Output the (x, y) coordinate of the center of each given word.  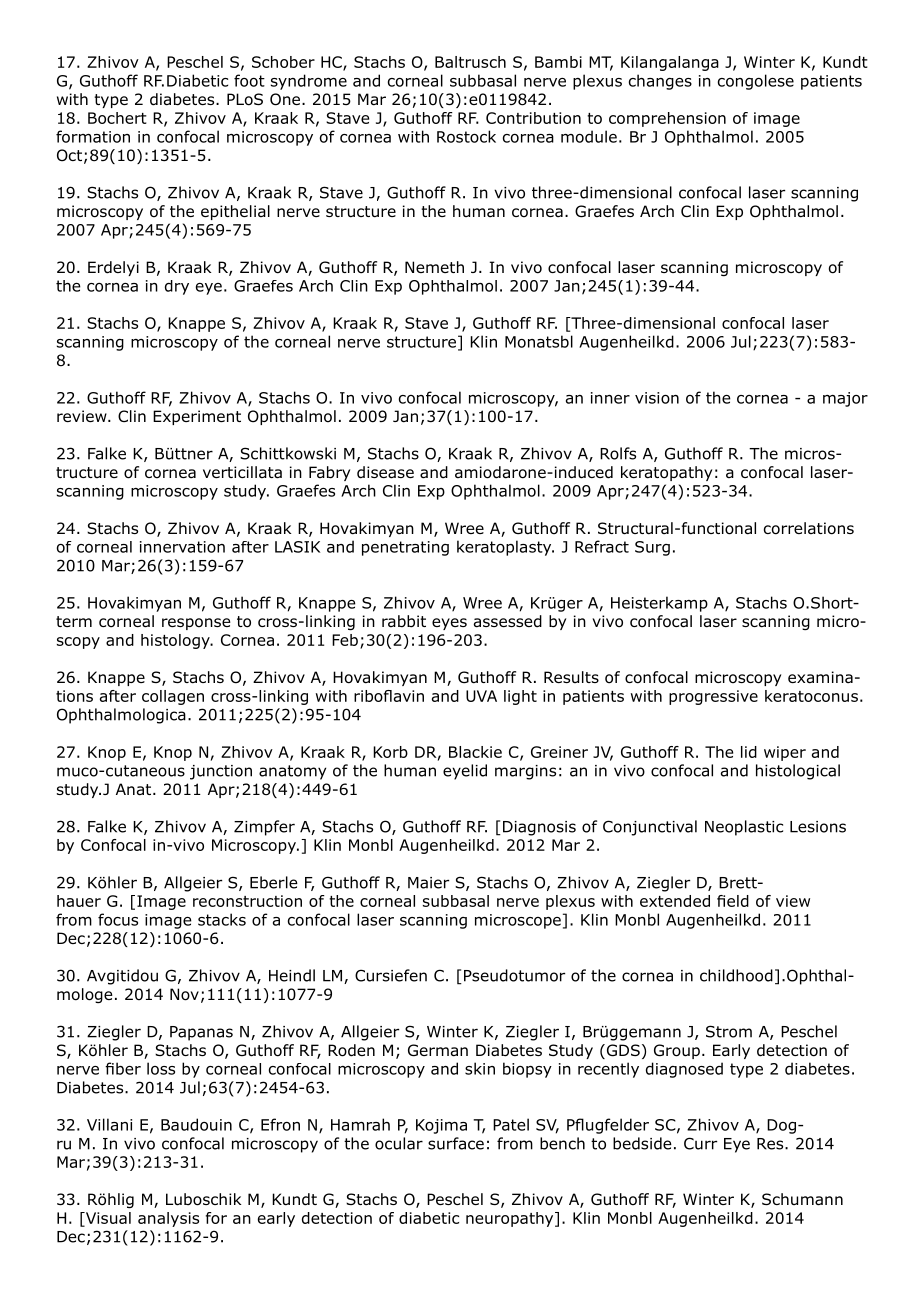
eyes (449, 624)
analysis (168, 1219)
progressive (713, 697)
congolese (756, 82)
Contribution (533, 118)
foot (249, 80)
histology (176, 641)
